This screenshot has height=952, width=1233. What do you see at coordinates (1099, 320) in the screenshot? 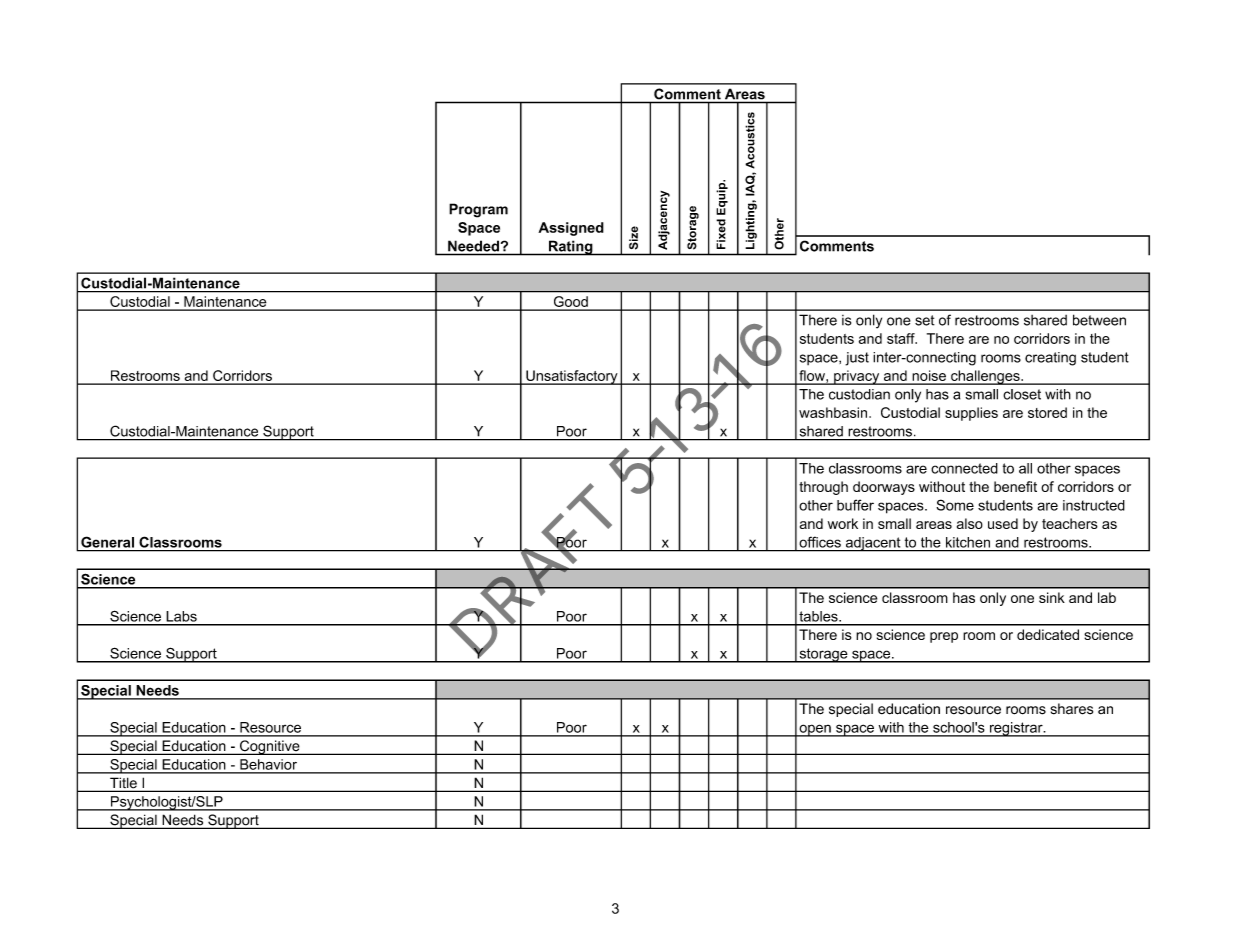
I see `between` at bounding box center [1099, 320].
